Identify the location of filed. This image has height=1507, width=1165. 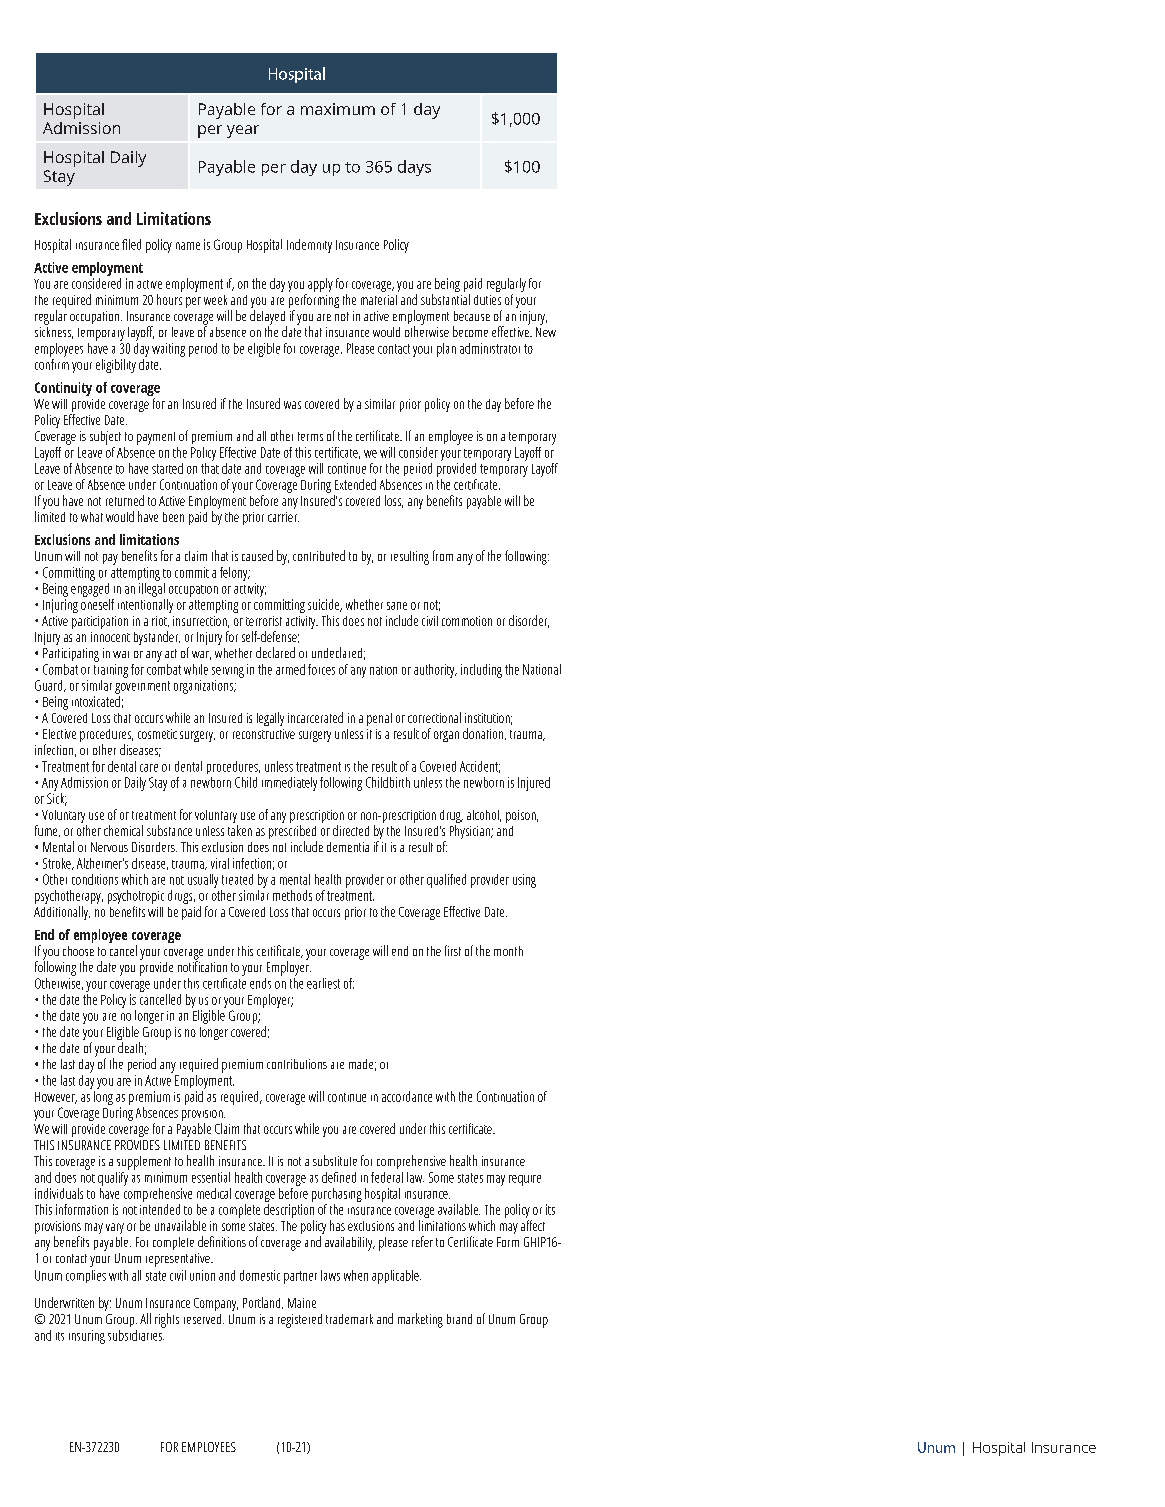
(131, 244).
